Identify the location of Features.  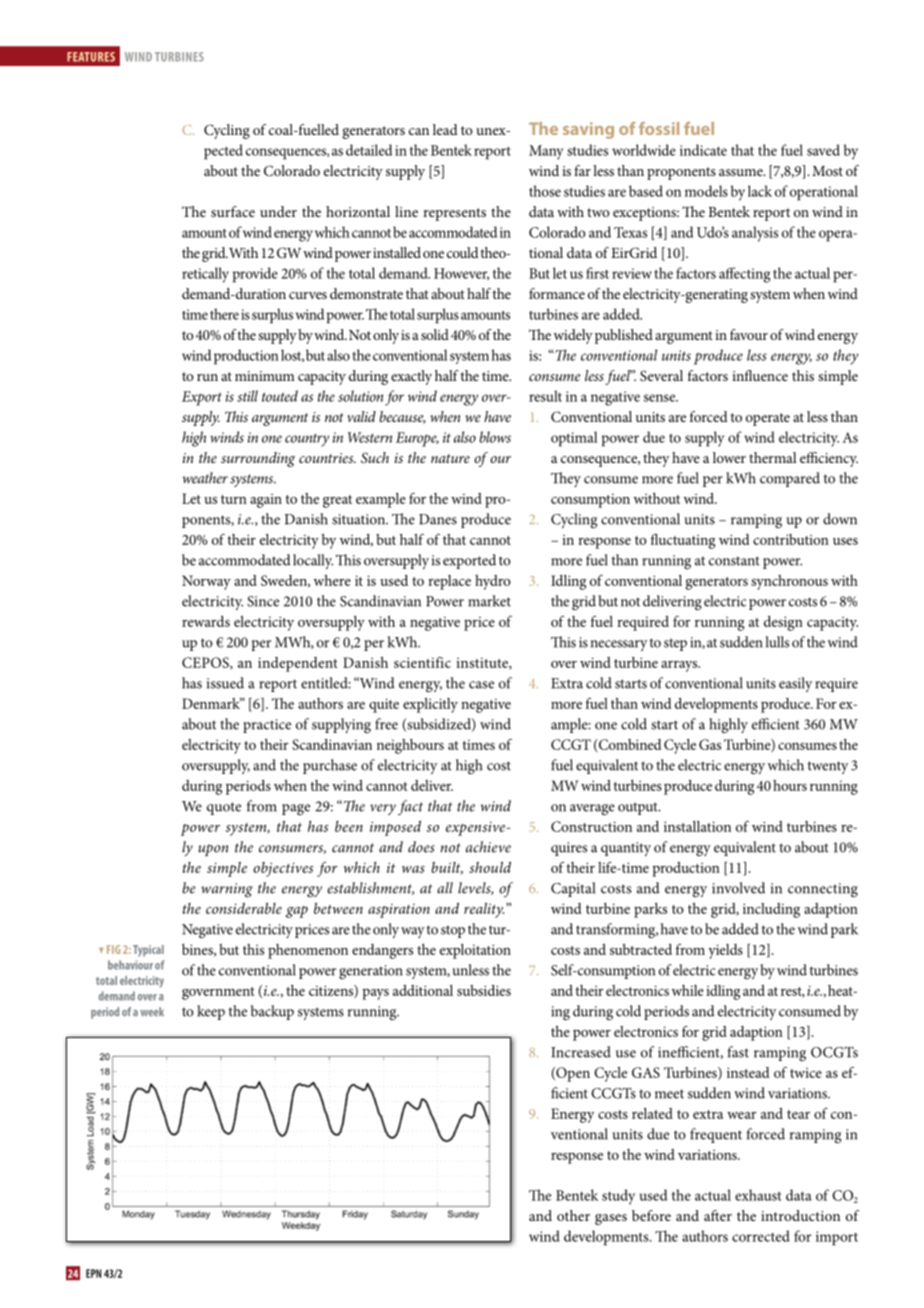
(91, 57).
